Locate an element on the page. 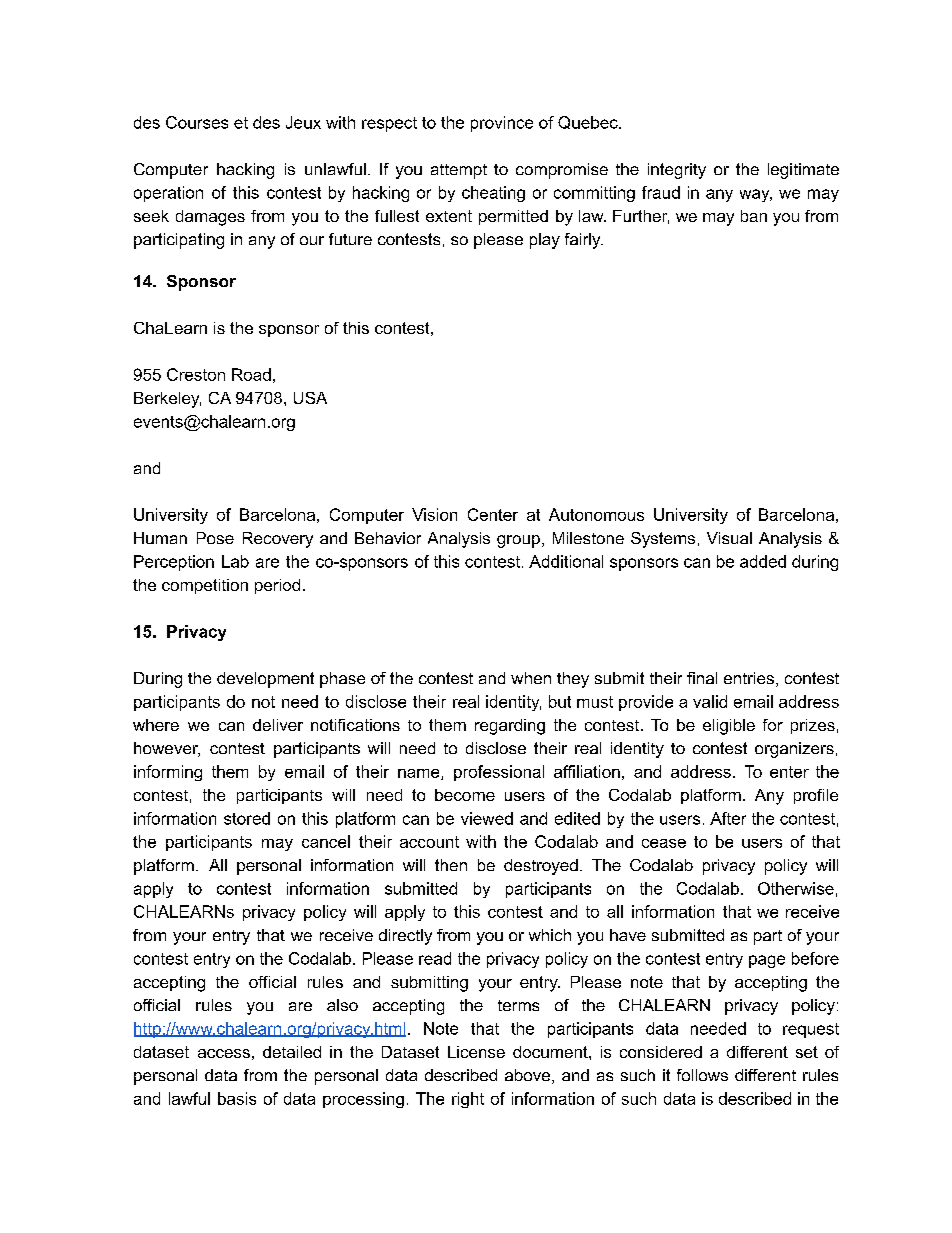  USA is located at coordinates (310, 398).
